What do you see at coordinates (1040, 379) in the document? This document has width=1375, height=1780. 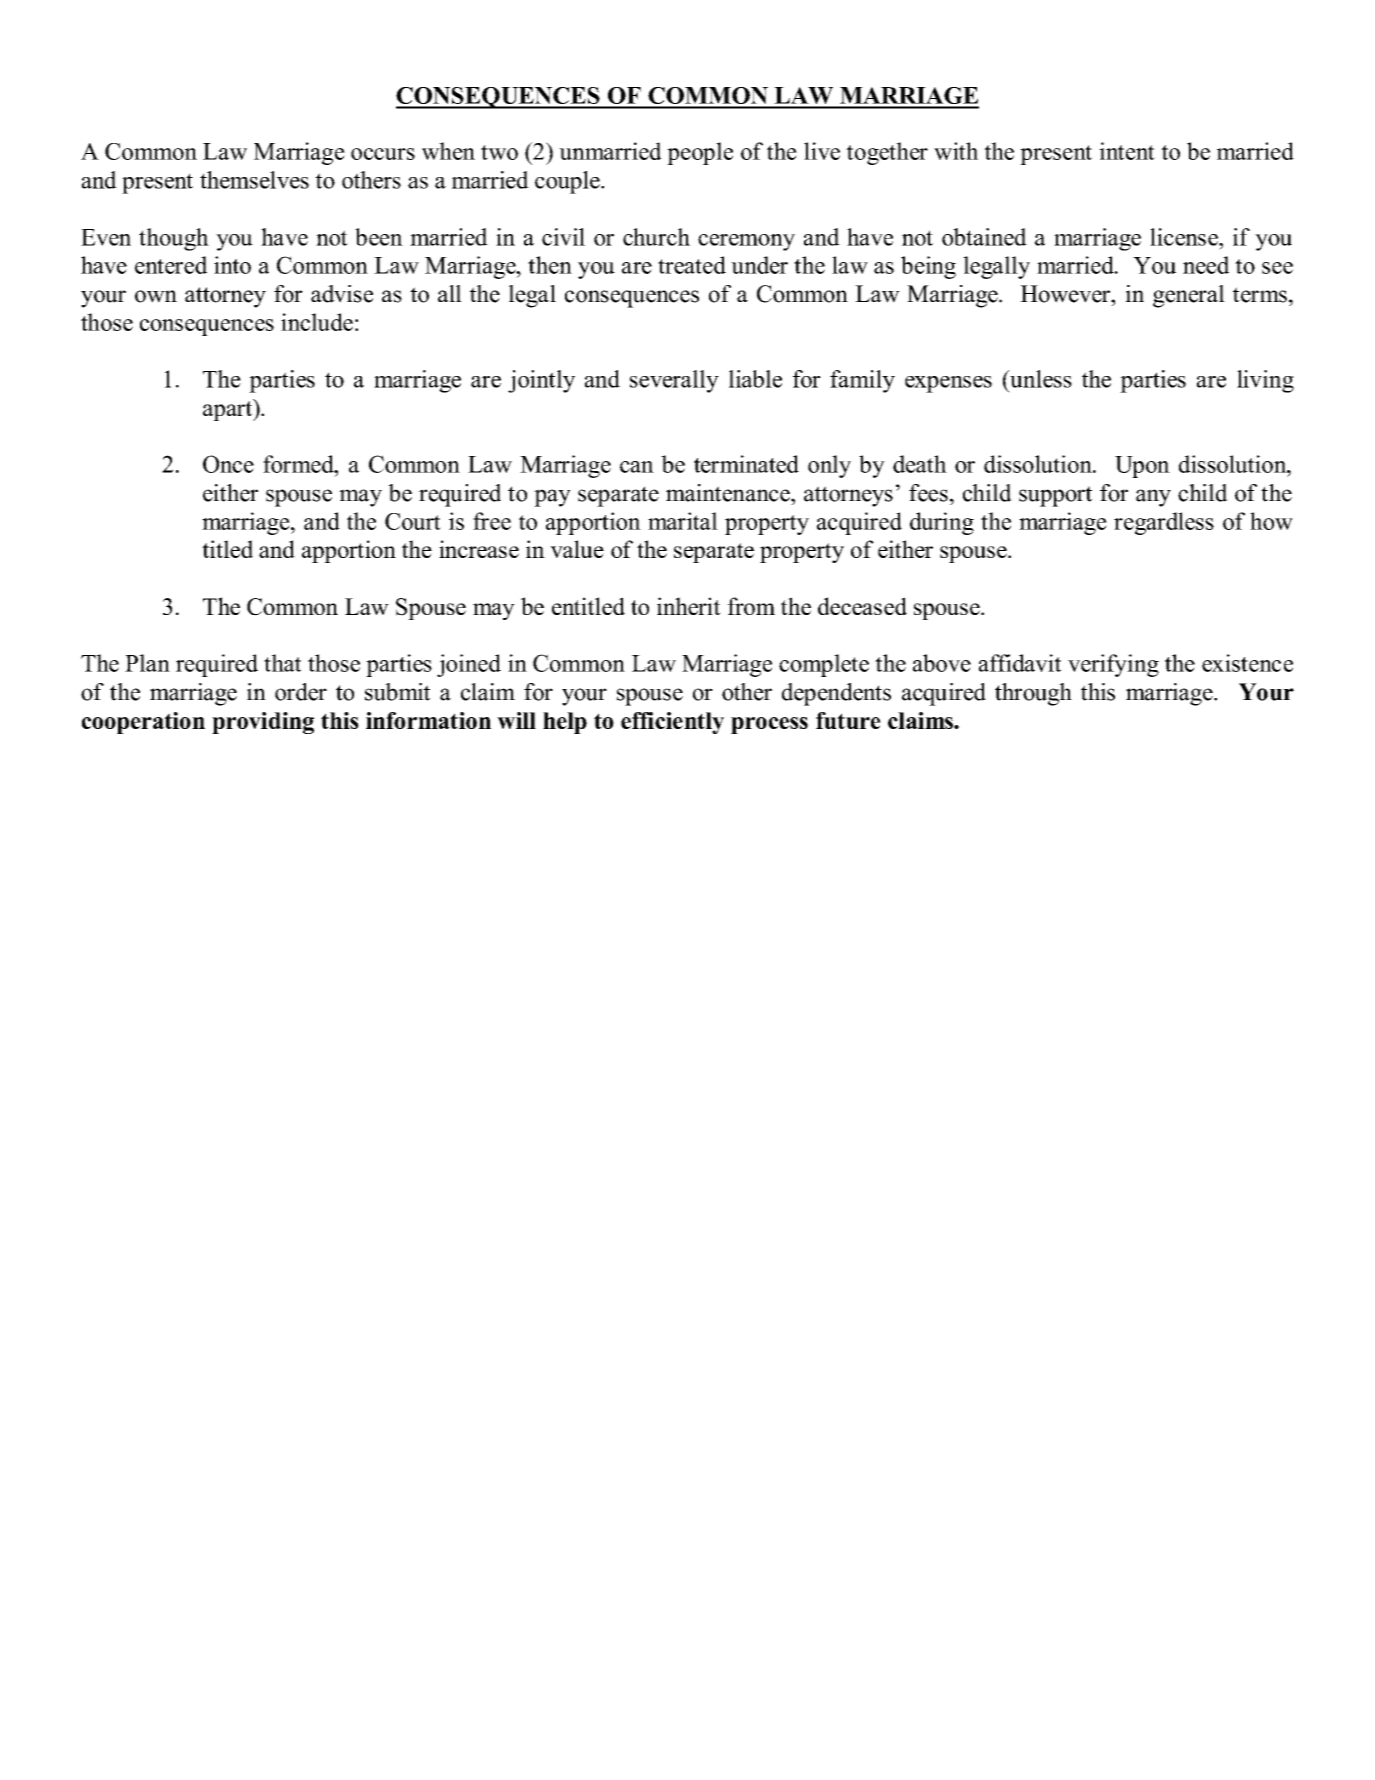 I see `unless` at bounding box center [1040, 379].
